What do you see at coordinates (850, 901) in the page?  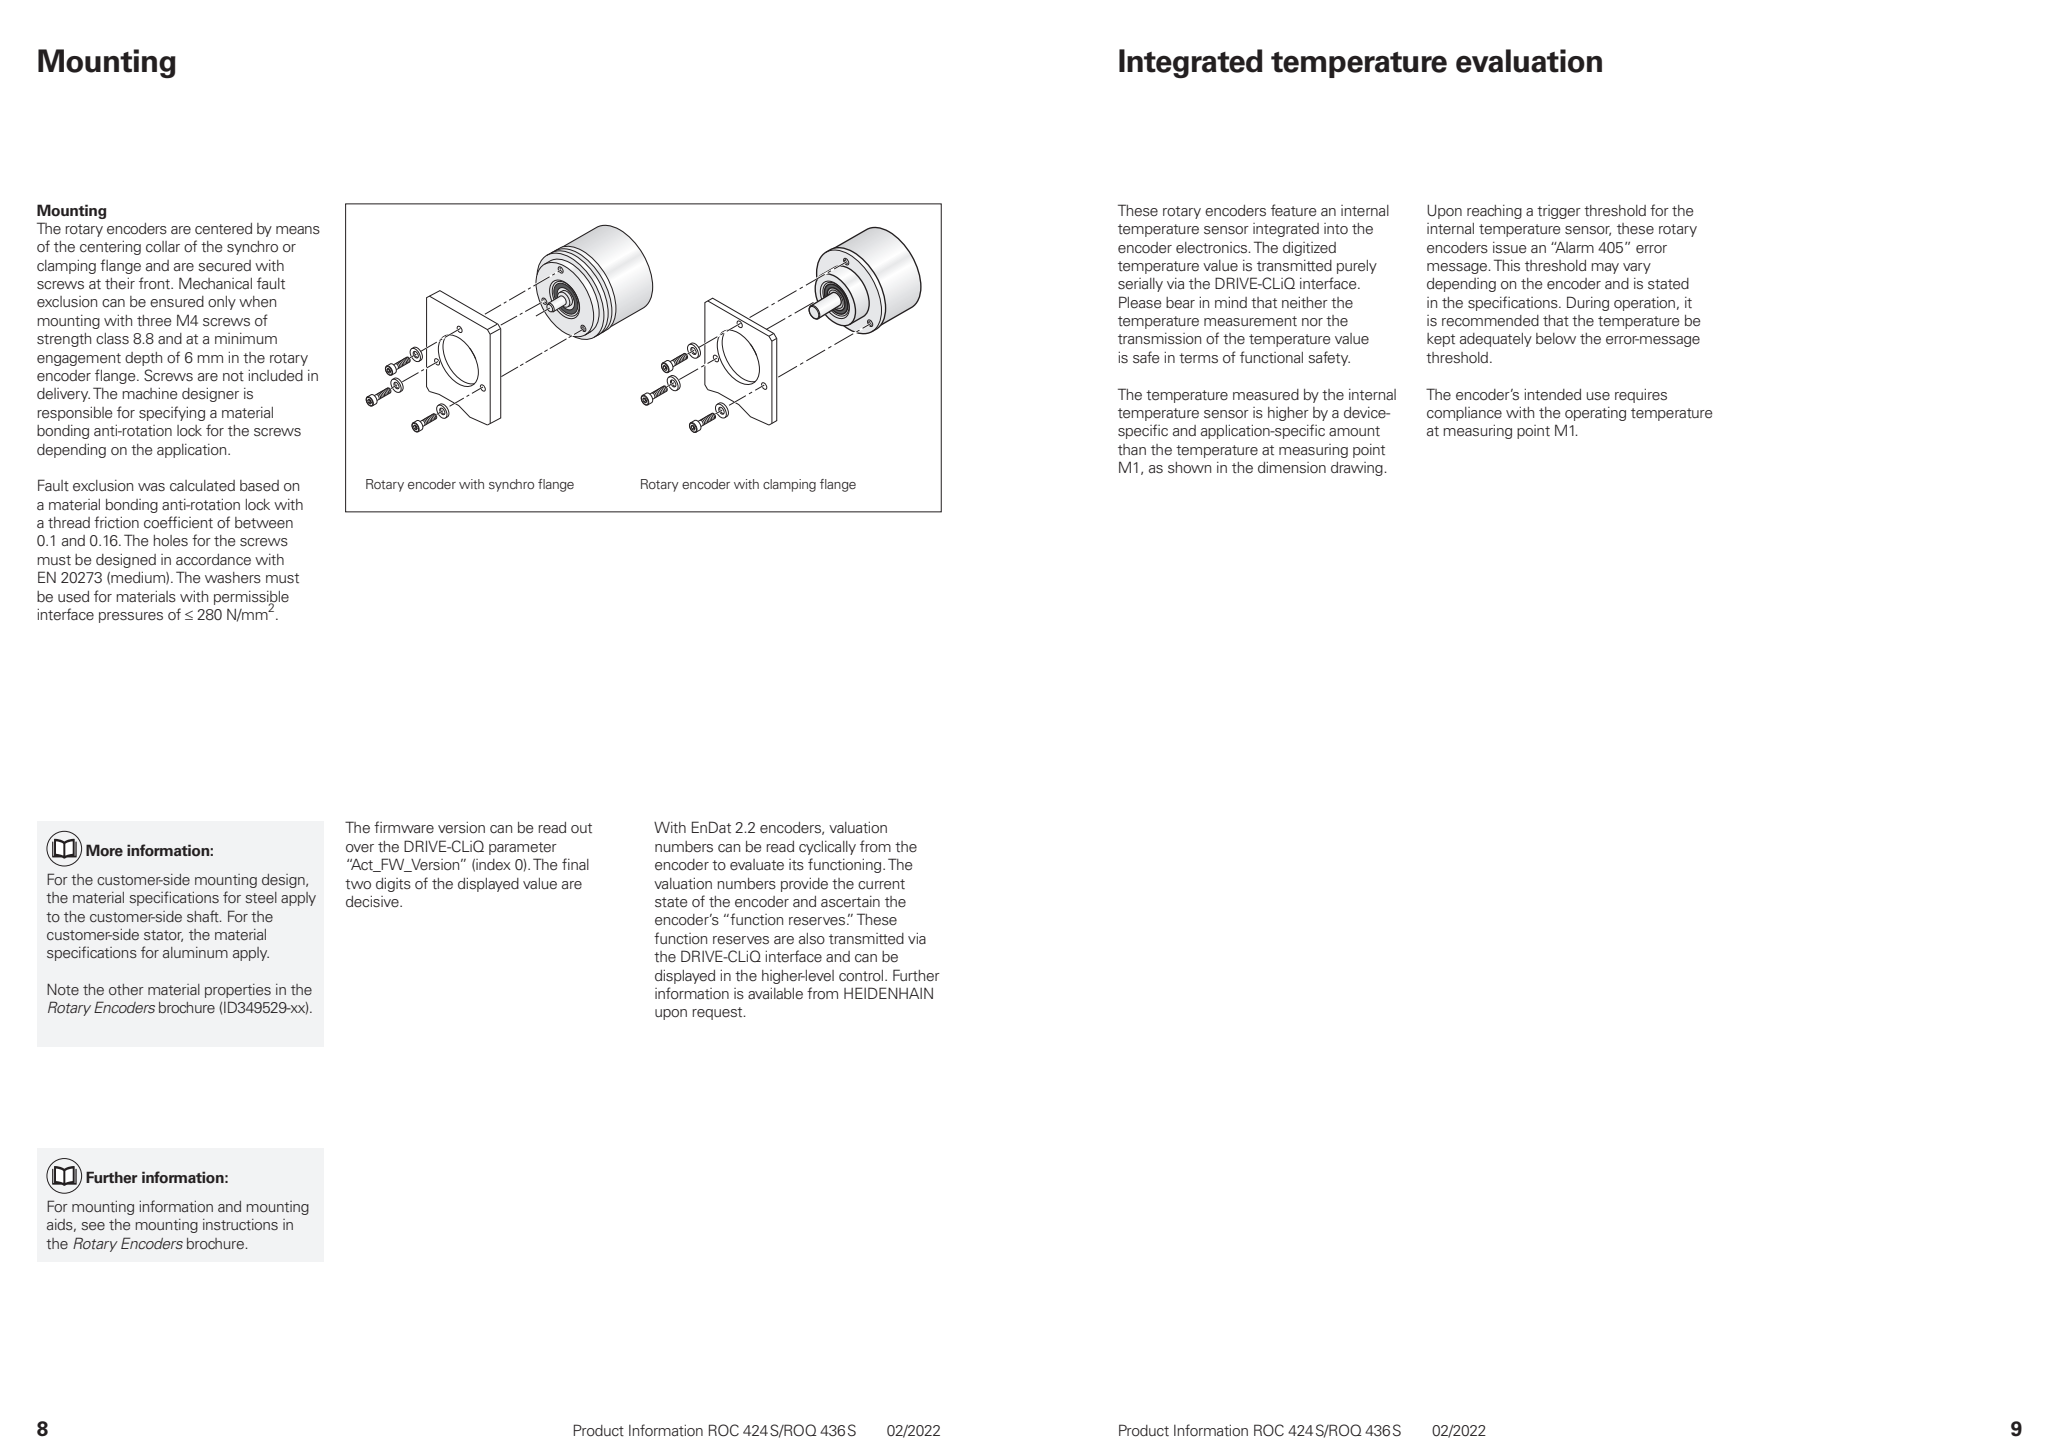 I see `ascertain` at bounding box center [850, 901].
